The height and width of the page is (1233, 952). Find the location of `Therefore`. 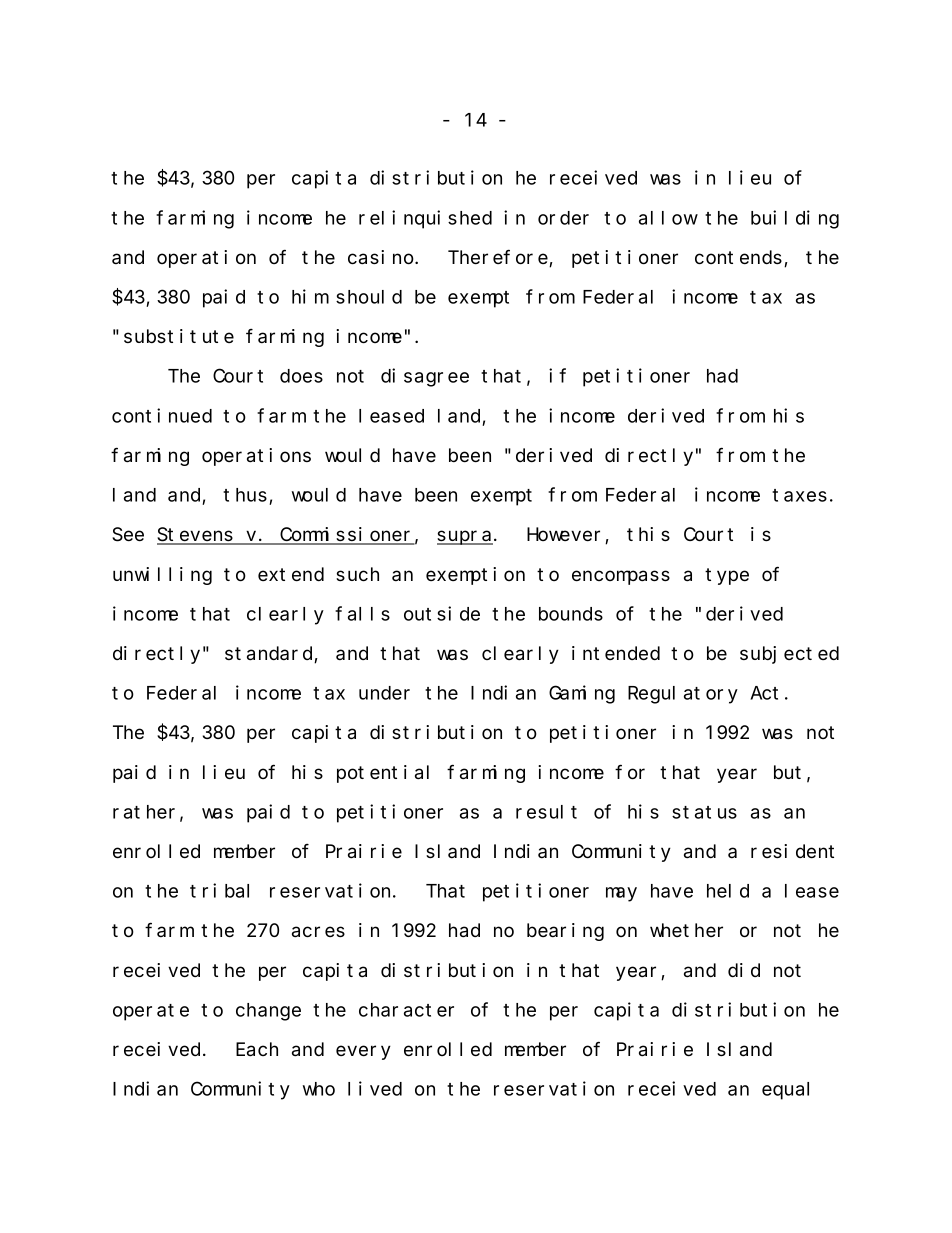

Therefore is located at coordinates (499, 258).
